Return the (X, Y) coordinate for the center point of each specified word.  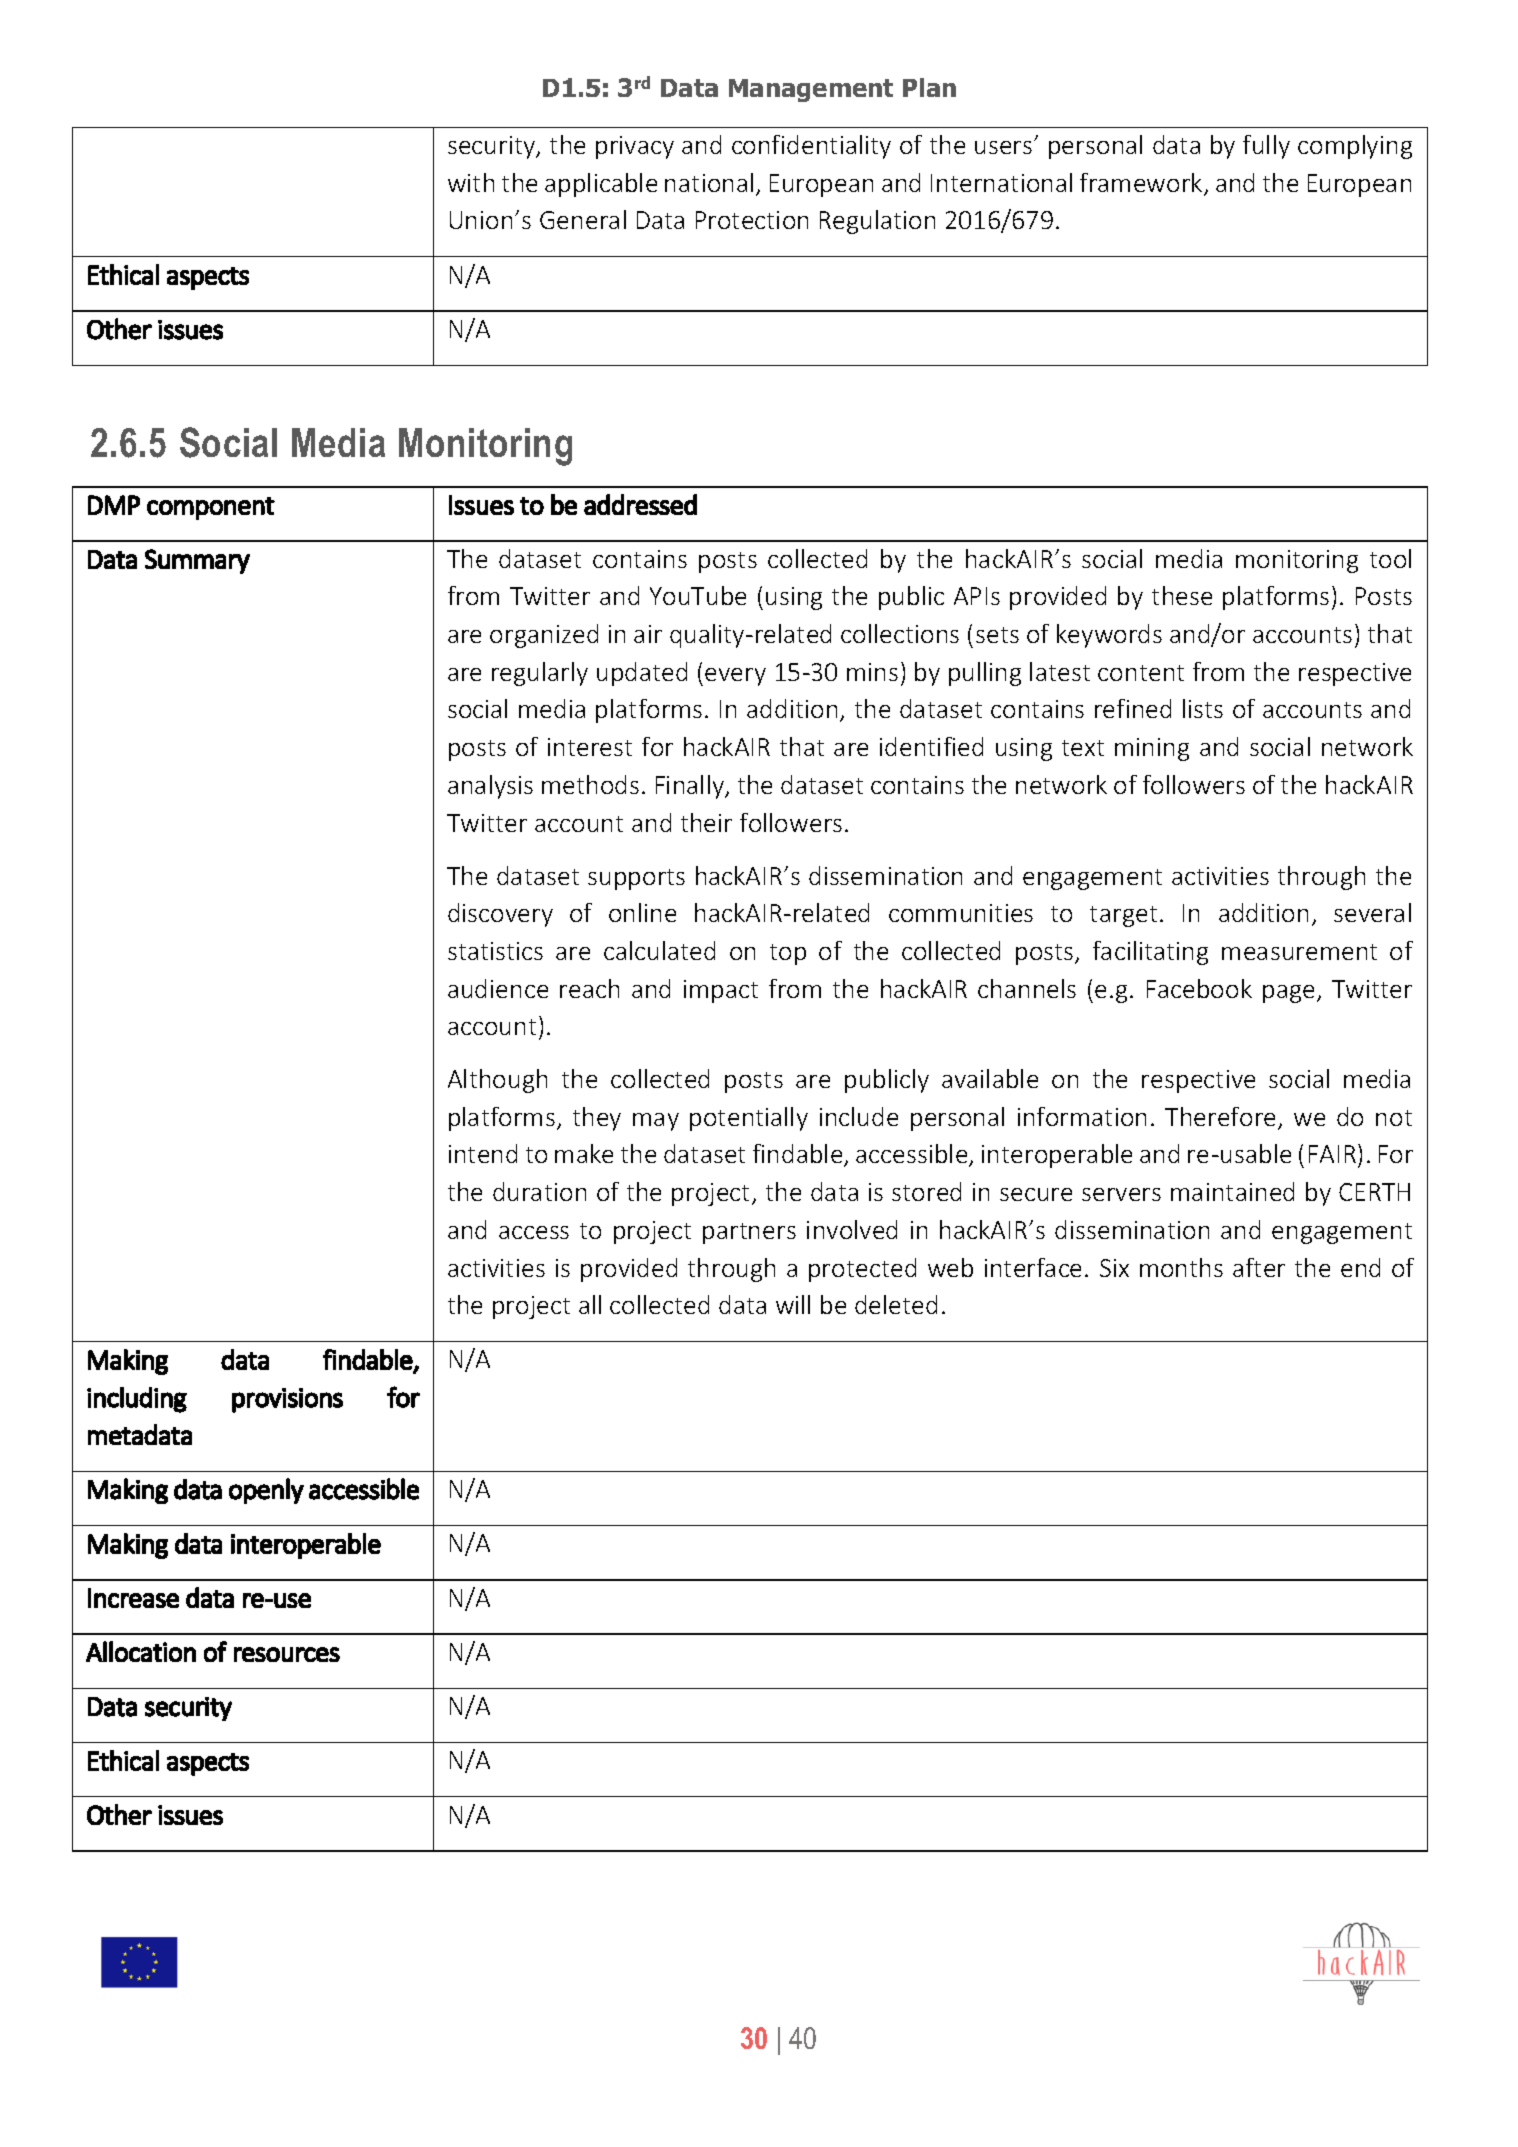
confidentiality (811, 147)
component (211, 508)
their (706, 822)
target (1123, 916)
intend (483, 1153)
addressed (640, 504)
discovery (500, 915)
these (1182, 595)
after (1259, 1267)
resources (287, 1654)
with (471, 182)
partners (749, 1233)
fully (1266, 147)
